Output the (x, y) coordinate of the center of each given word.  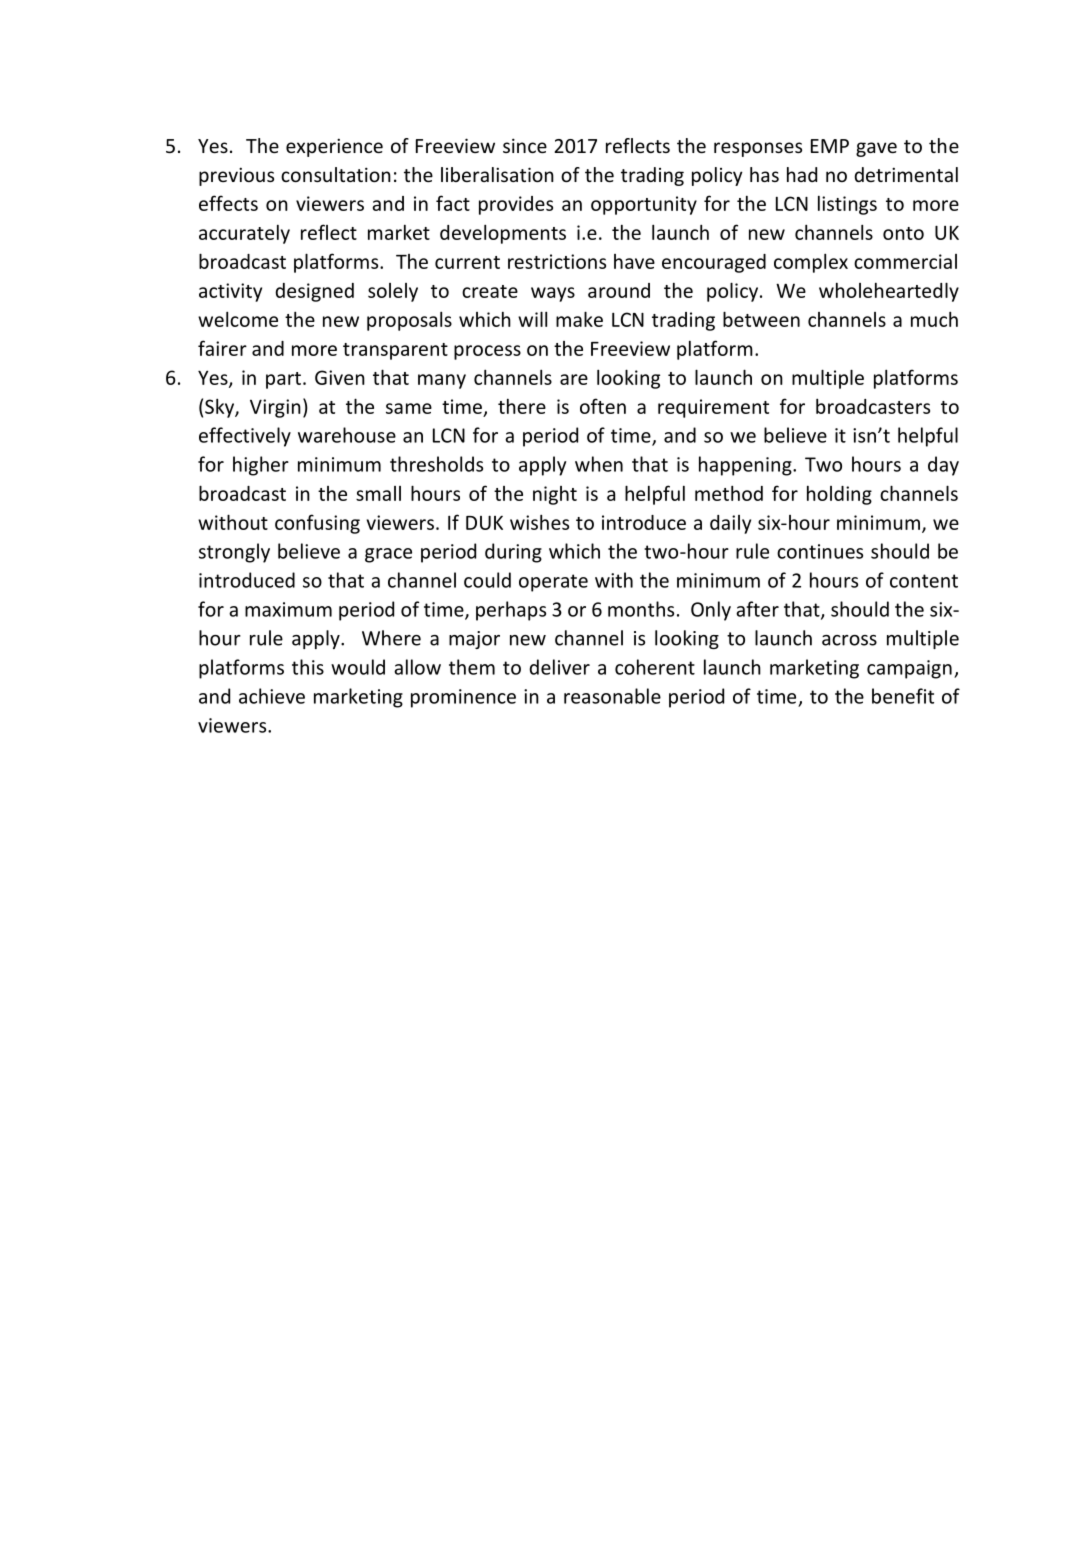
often (603, 406)
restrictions (557, 261)
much (934, 319)
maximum (288, 609)
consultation (336, 174)
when (599, 464)
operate (553, 583)
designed (314, 292)
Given (340, 377)
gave (876, 149)
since (525, 145)
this (308, 667)
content (924, 581)
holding (839, 495)
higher (261, 466)
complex (811, 263)
